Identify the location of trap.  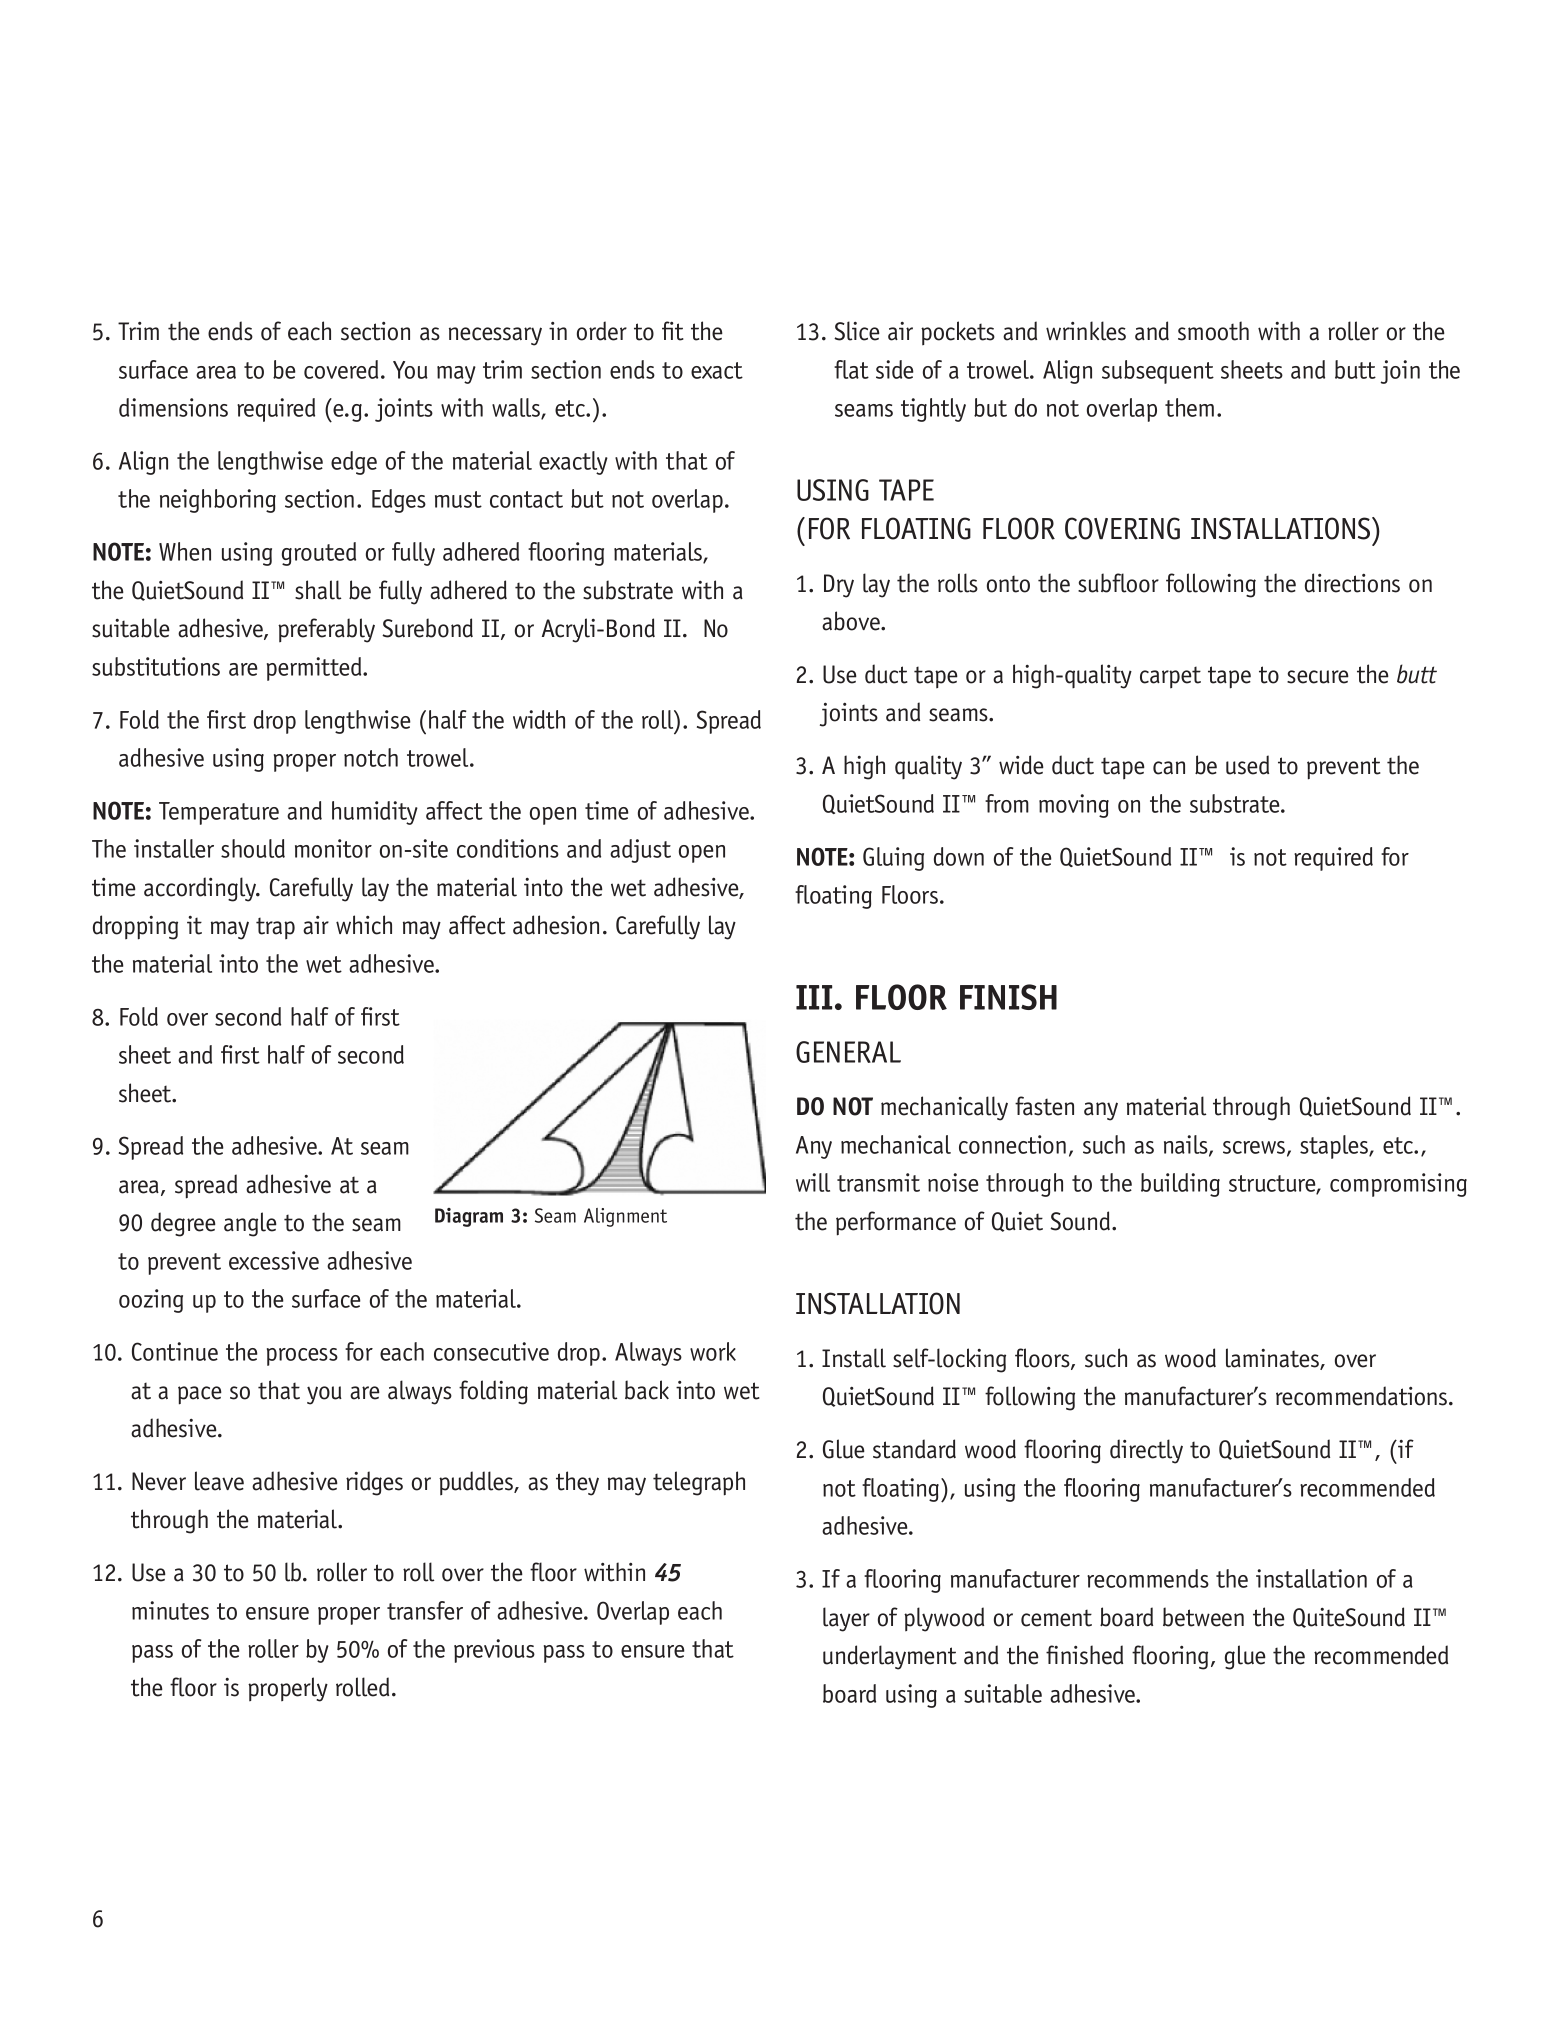
(275, 928).
